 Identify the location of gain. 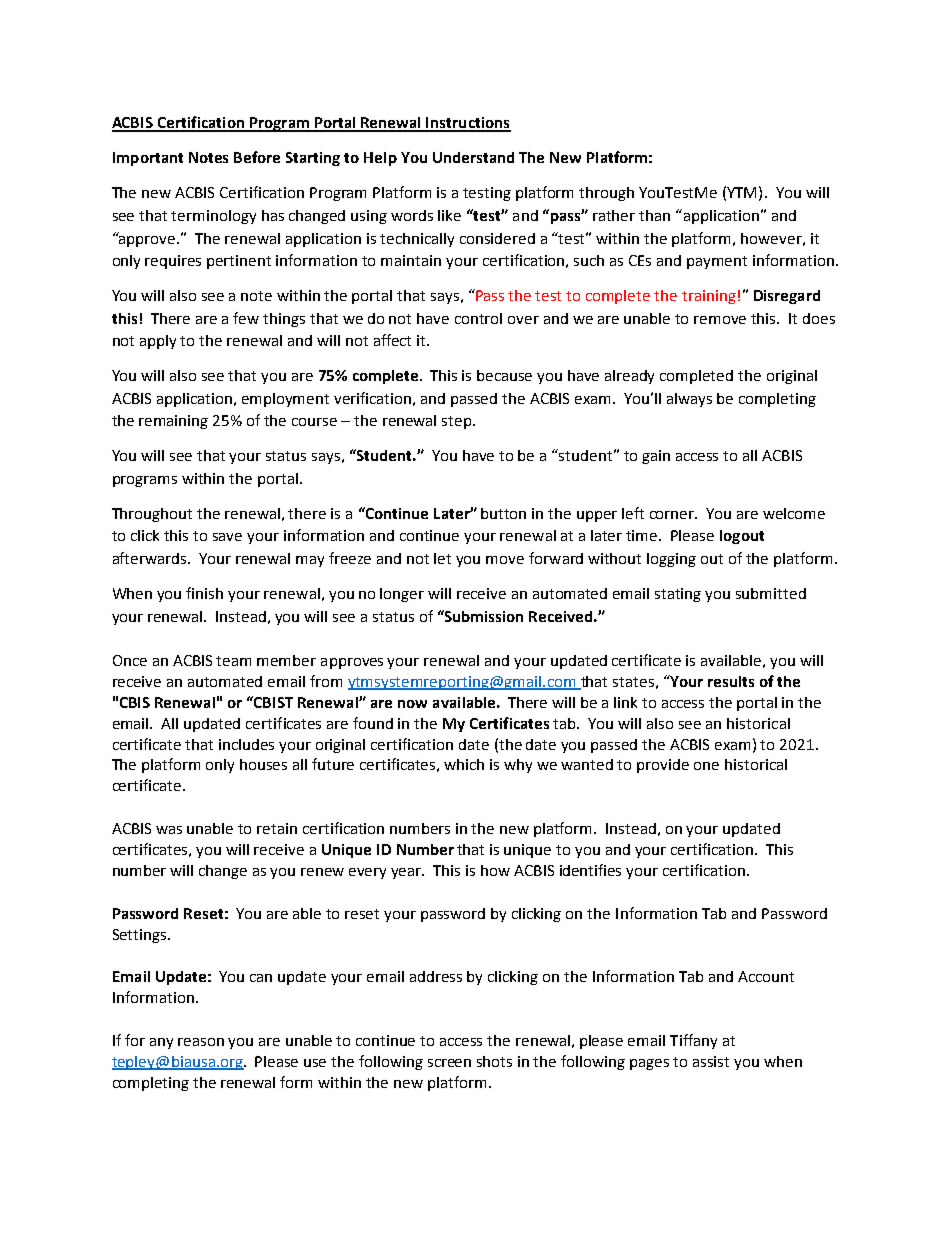
(656, 457).
